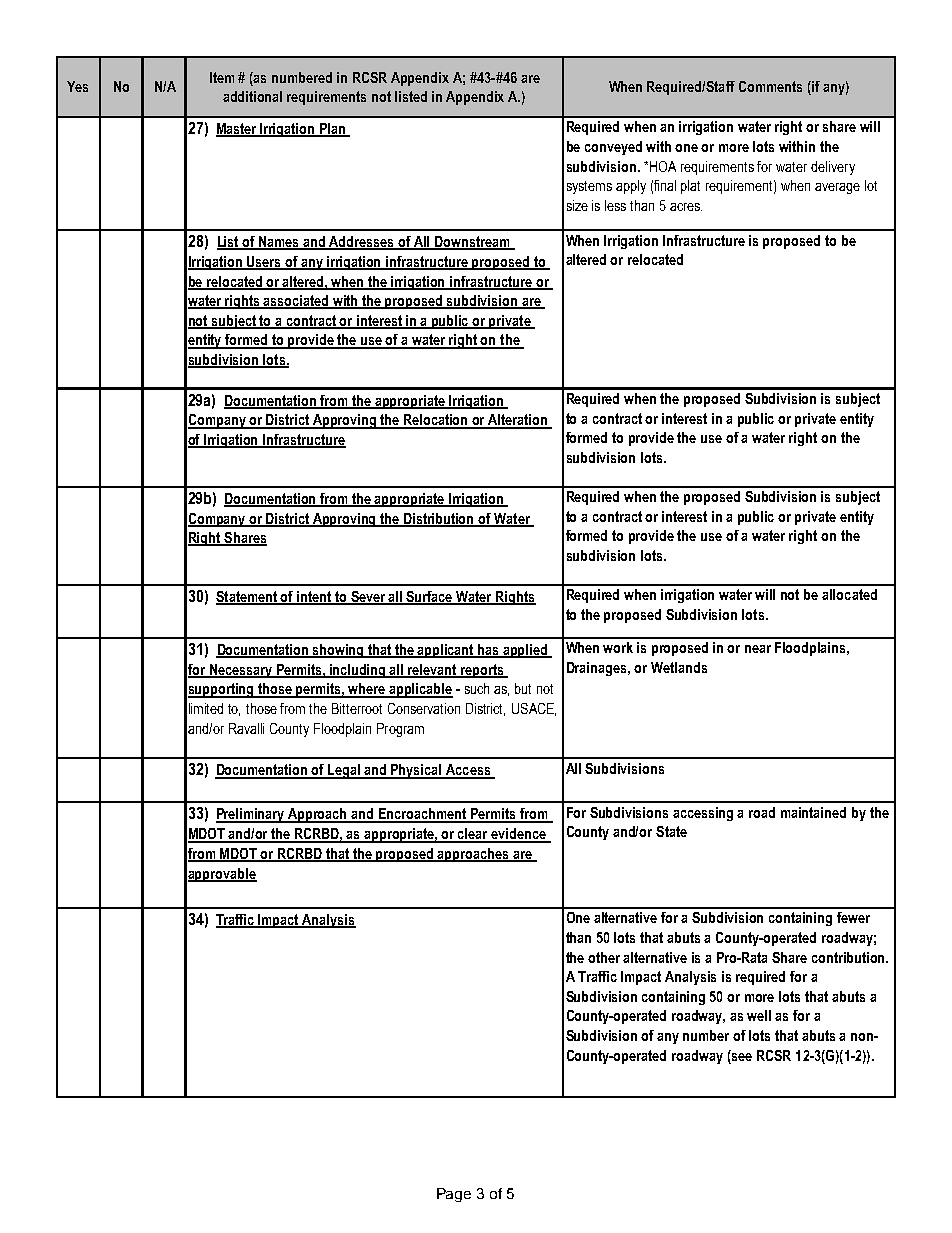 Image resolution: width=952 pixels, height=1233 pixels. What do you see at coordinates (759, 1015) in the screenshot?
I see `well` at bounding box center [759, 1015].
